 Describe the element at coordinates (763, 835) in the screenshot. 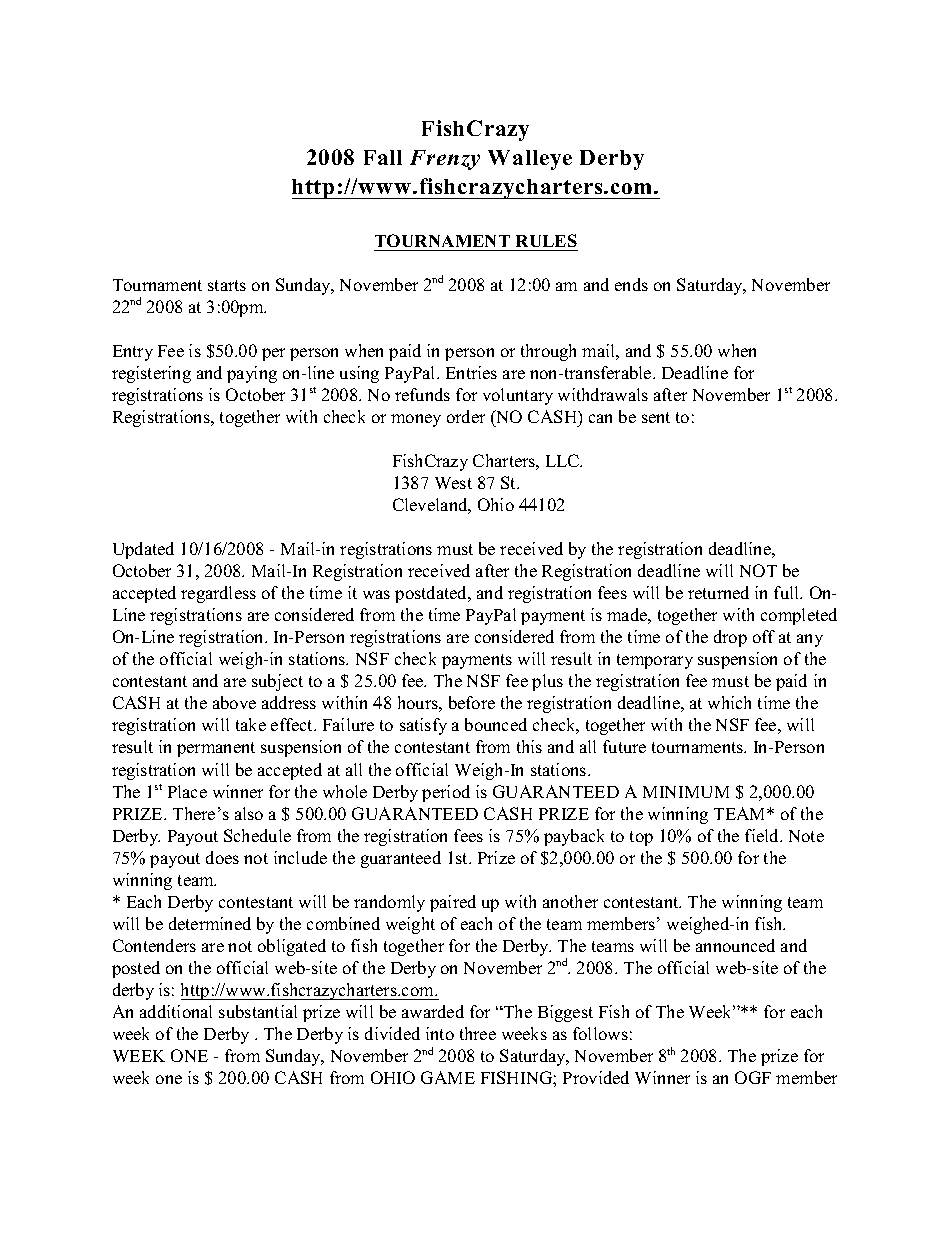

I see `field` at that location.
